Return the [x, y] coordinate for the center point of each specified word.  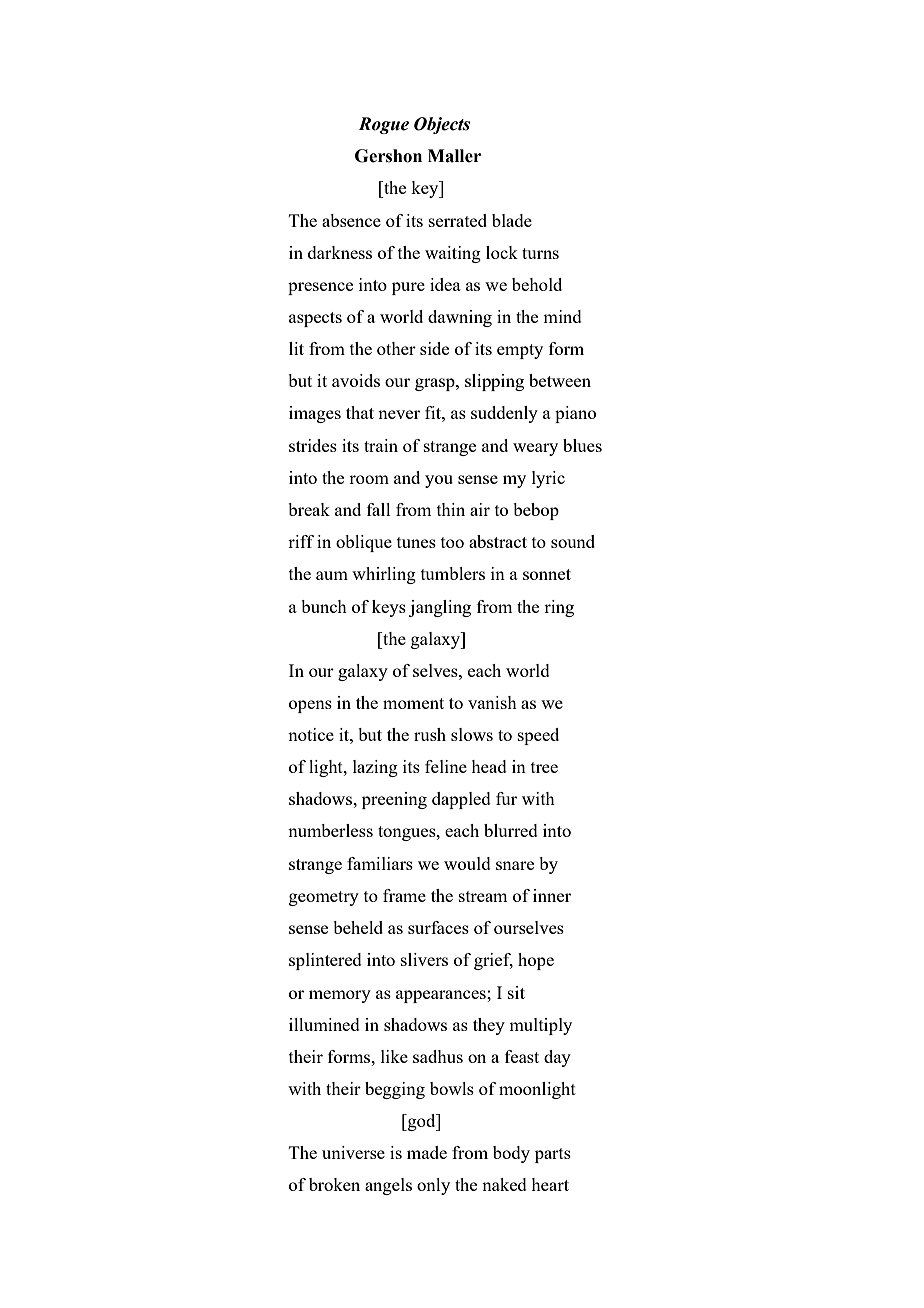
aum [332, 575]
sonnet [547, 574]
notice [311, 734]
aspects [315, 319]
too [452, 542]
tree [544, 767]
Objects [442, 125]
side [434, 348]
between [560, 380]
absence [351, 220]
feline [446, 766]
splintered [325, 961]
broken [334, 1184]
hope [536, 961]
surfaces [438, 927]
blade [512, 220]
